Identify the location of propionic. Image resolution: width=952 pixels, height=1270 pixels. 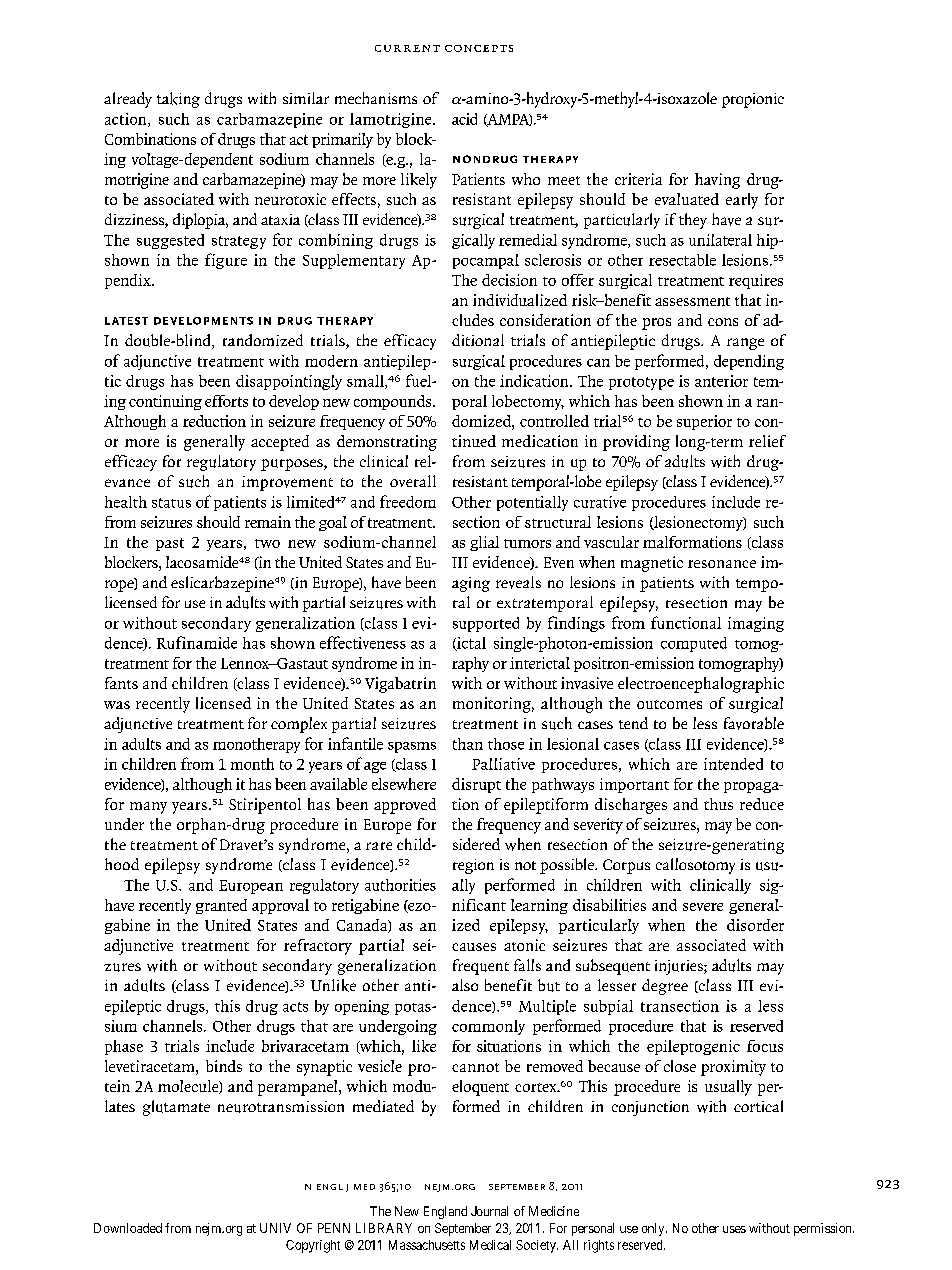
(753, 100).
